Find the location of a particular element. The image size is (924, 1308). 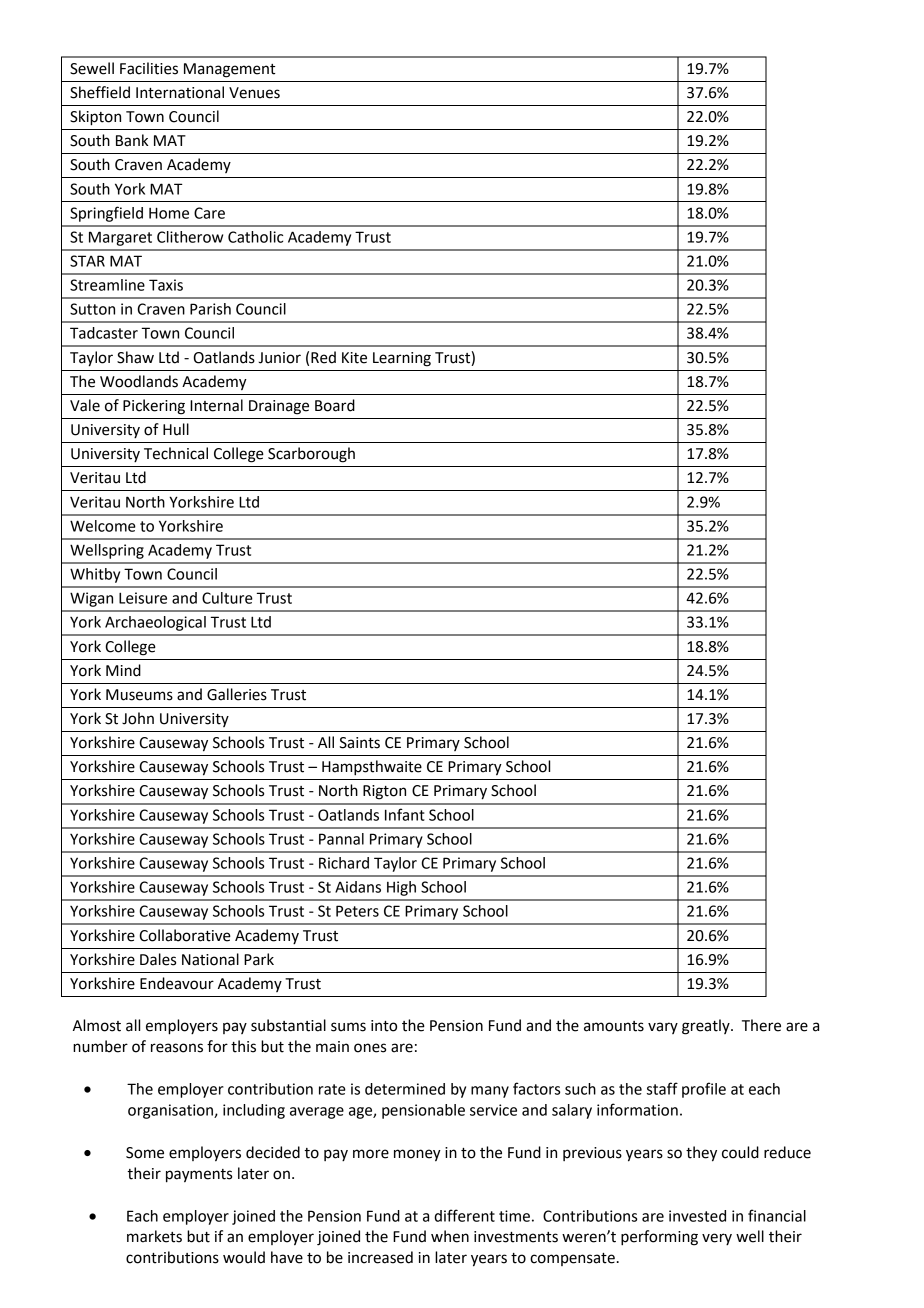

Facilities is located at coordinates (149, 68).
